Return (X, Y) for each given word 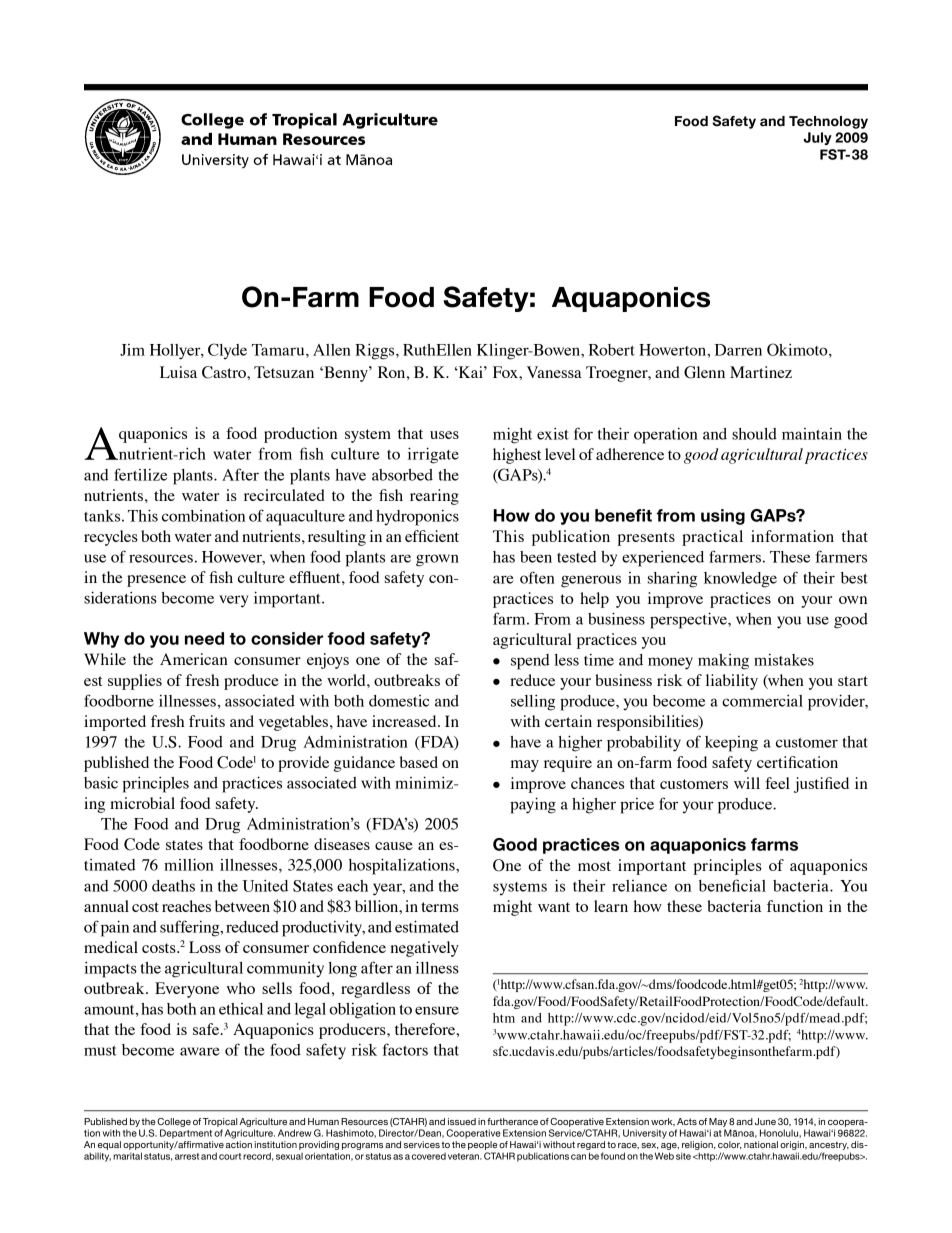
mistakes (784, 660)
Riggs (376, 351)
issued (462, 1121)
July (818, 138)
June (765, 1121)
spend (530, 662)
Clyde (227, 351)
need (204, 638)
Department (186, 1134)
